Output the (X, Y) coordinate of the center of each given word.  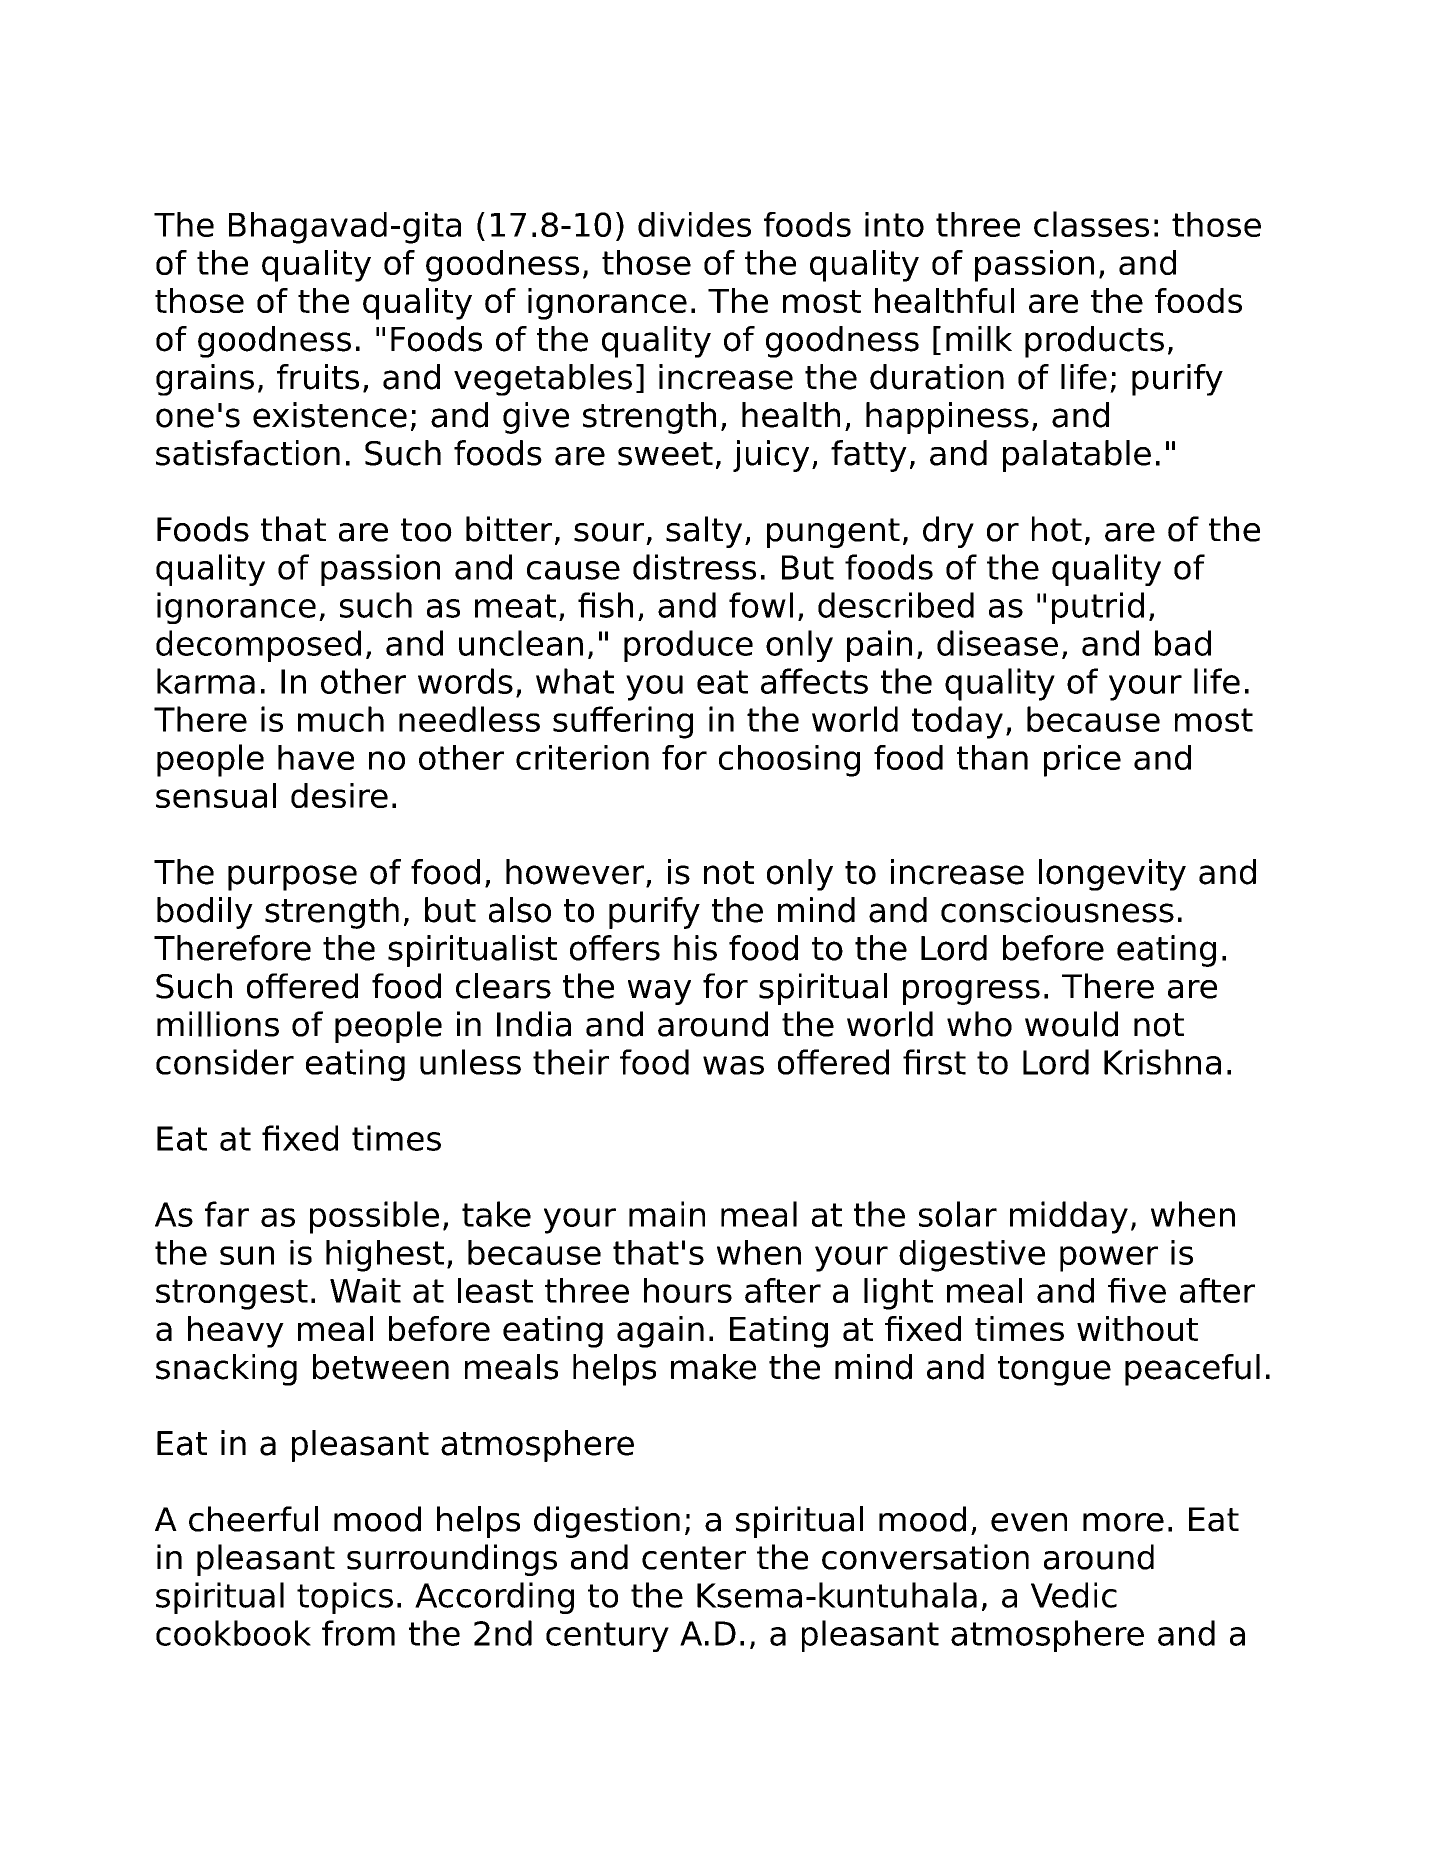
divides (694, 224)
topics (345, 1598)
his (695, 948)
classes (1091, 224)
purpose (292, 878)
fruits (318, 377)
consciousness (1057, 910)
